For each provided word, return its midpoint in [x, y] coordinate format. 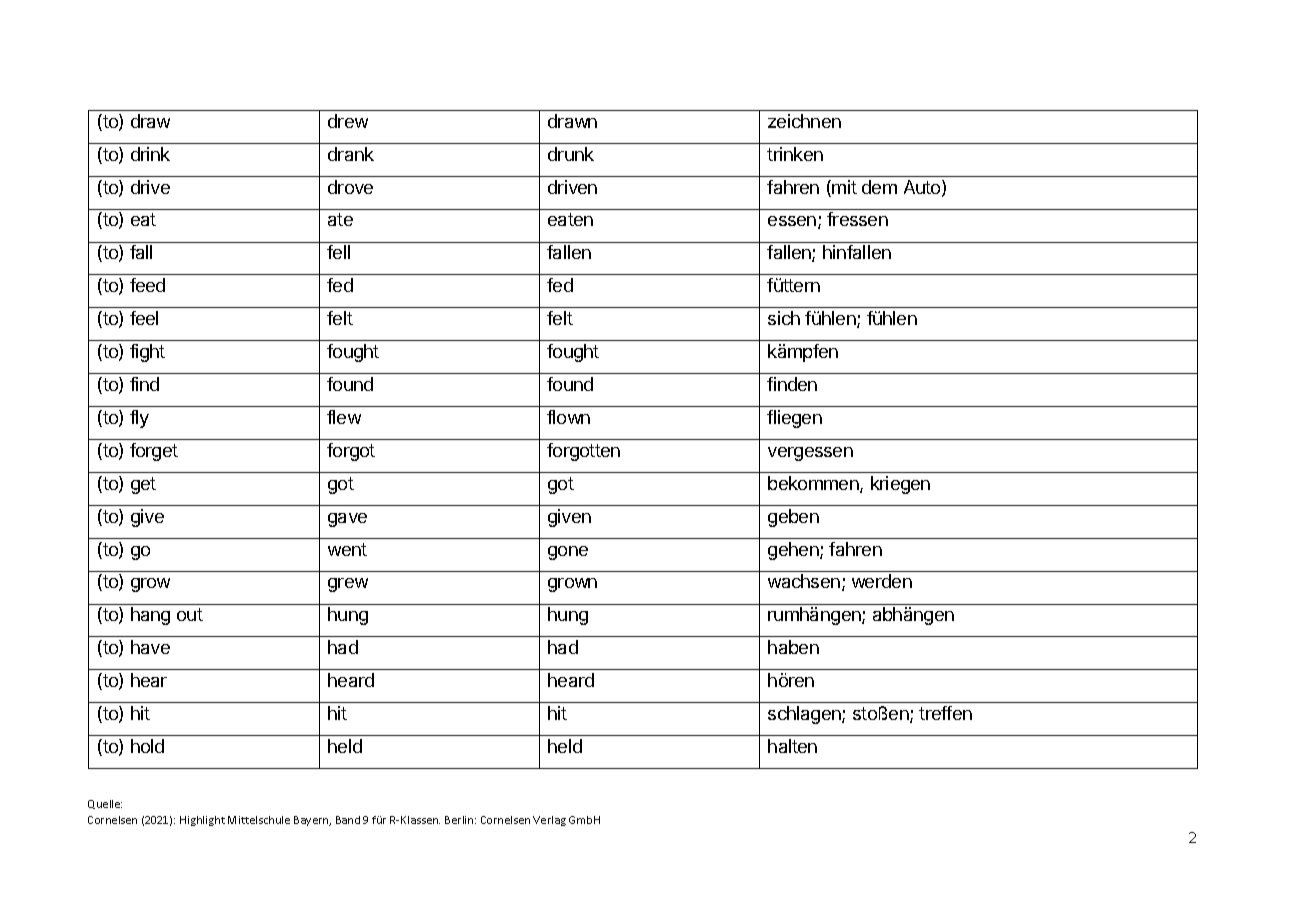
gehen [794, 551]
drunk [571, 154]
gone [568, 553]
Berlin [460, 820]
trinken [795, 154]
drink [150, 154]
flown [568, 417]
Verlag [549, 821]
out [190, 614]
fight [147, 353]
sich [784, 318]
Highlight [202, 821]
